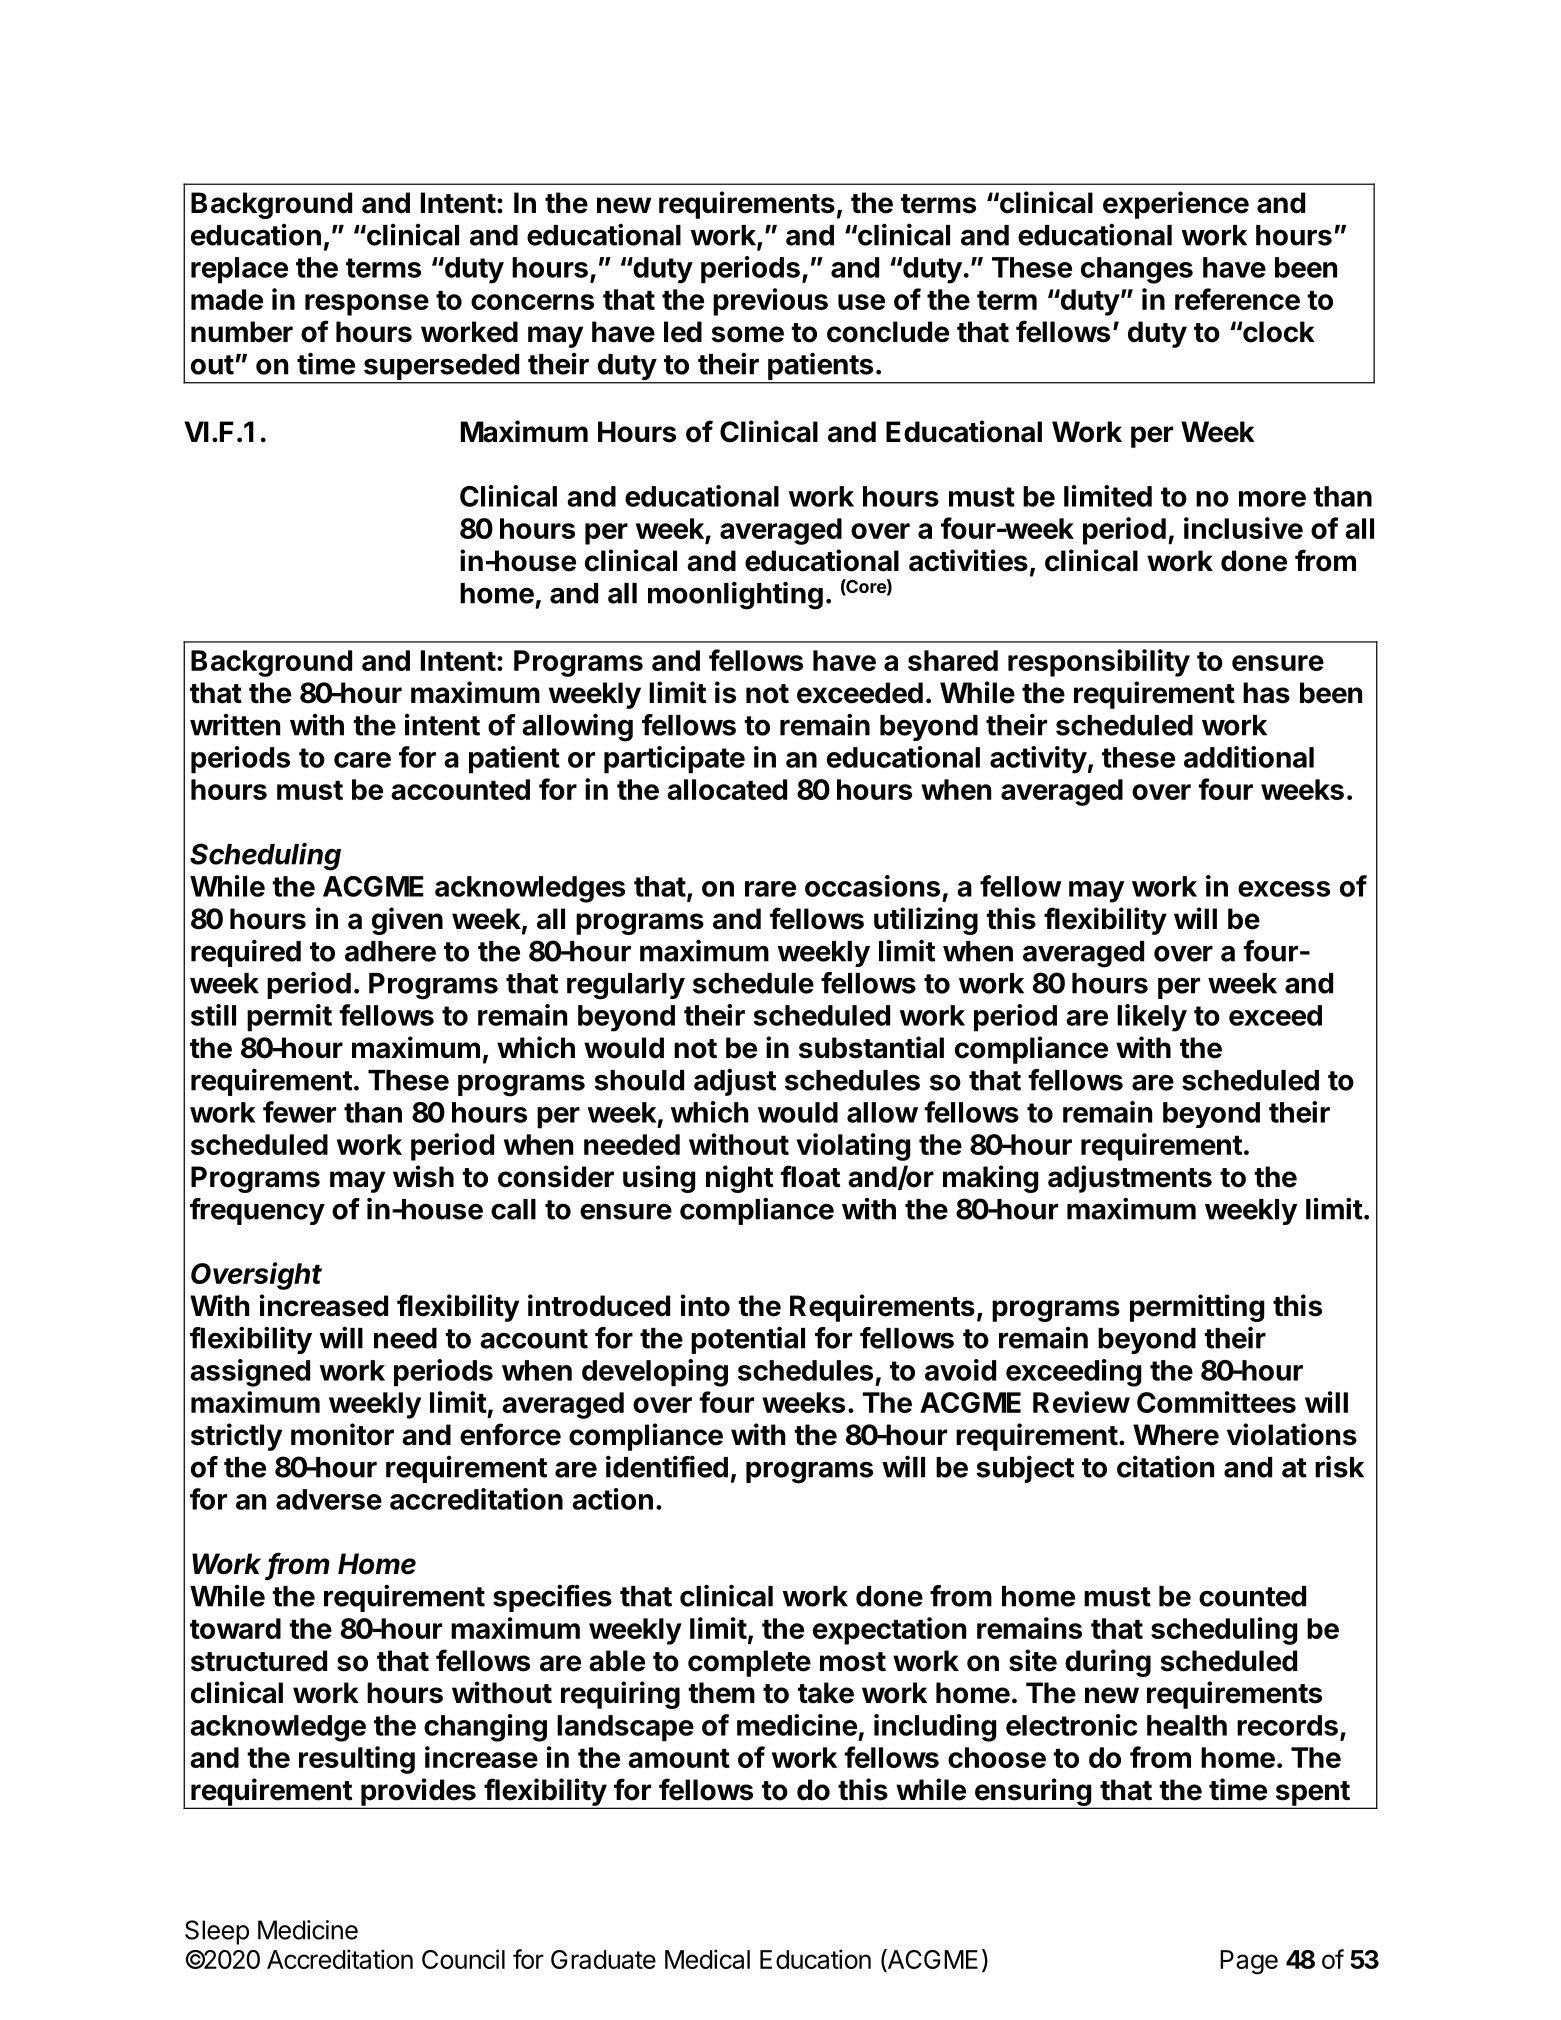 This screenshot has height=2020, width=1561. I want to click on previous, so click(770, 302).
